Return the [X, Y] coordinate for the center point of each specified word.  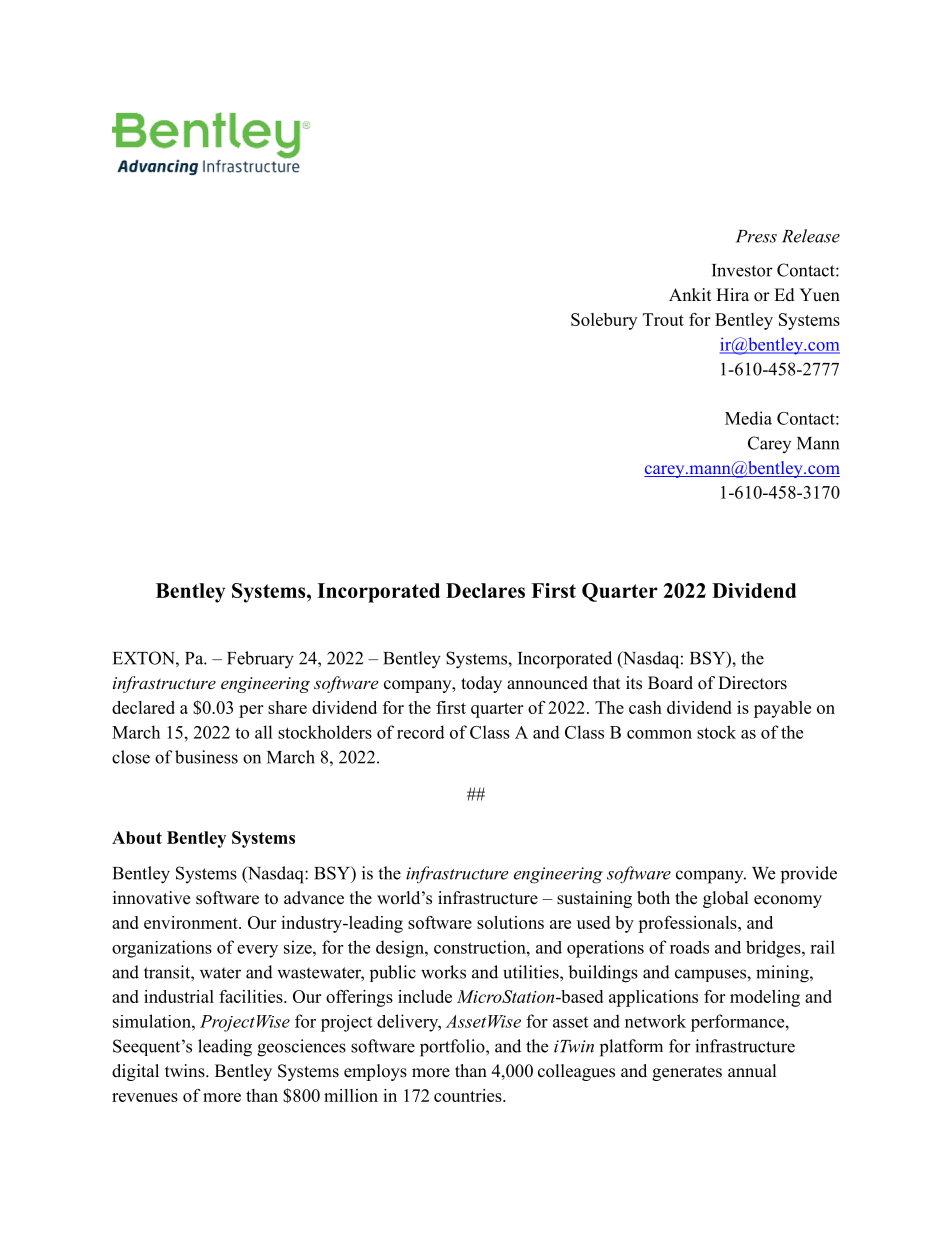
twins [186, 1071]
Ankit [690, 294]
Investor [742, 270]
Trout [663, 319]
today [481, 684]
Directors [752, 683]
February [260, 660]
